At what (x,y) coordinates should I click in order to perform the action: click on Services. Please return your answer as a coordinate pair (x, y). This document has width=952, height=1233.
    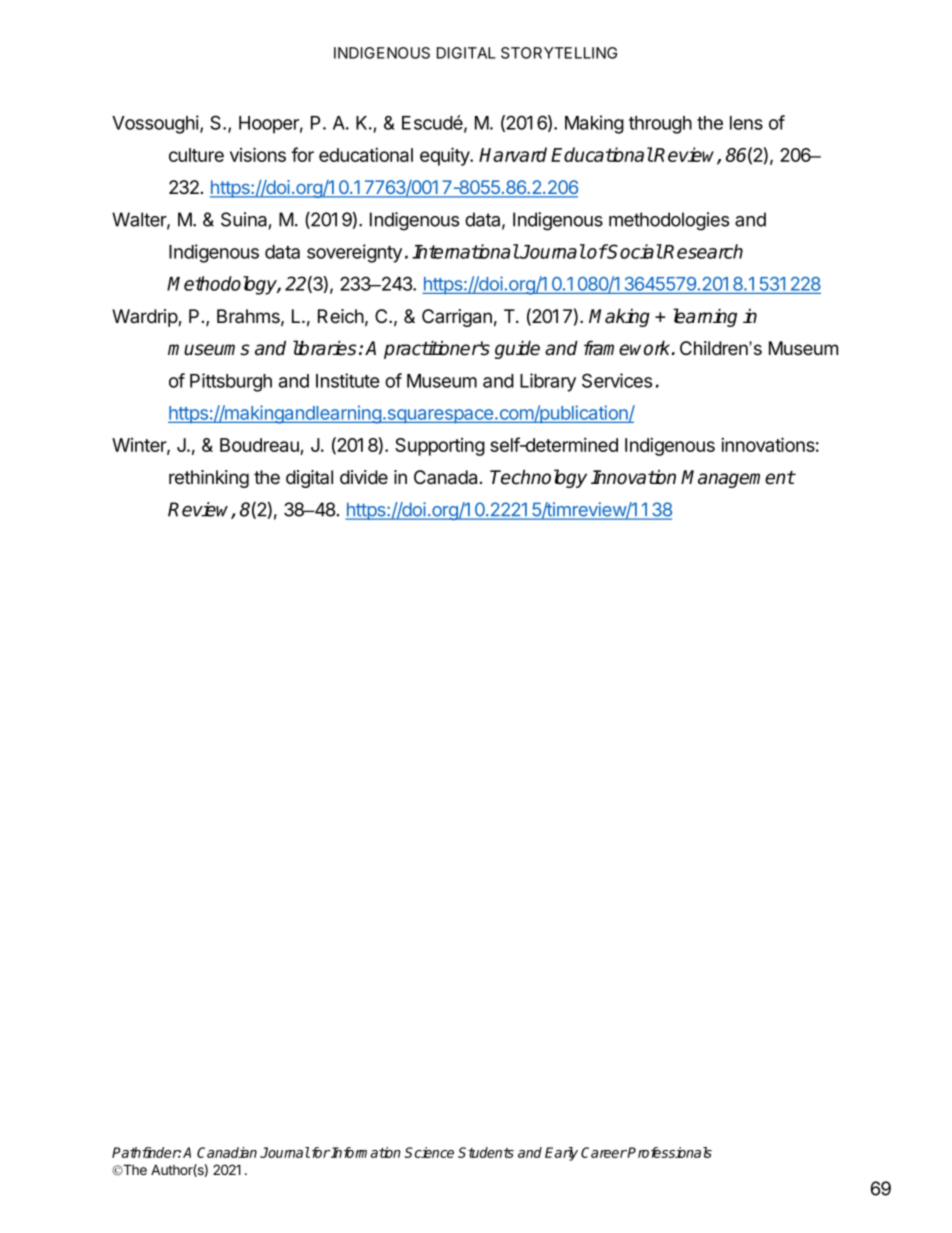
    Looking at the image, I should click on (617, 380).
